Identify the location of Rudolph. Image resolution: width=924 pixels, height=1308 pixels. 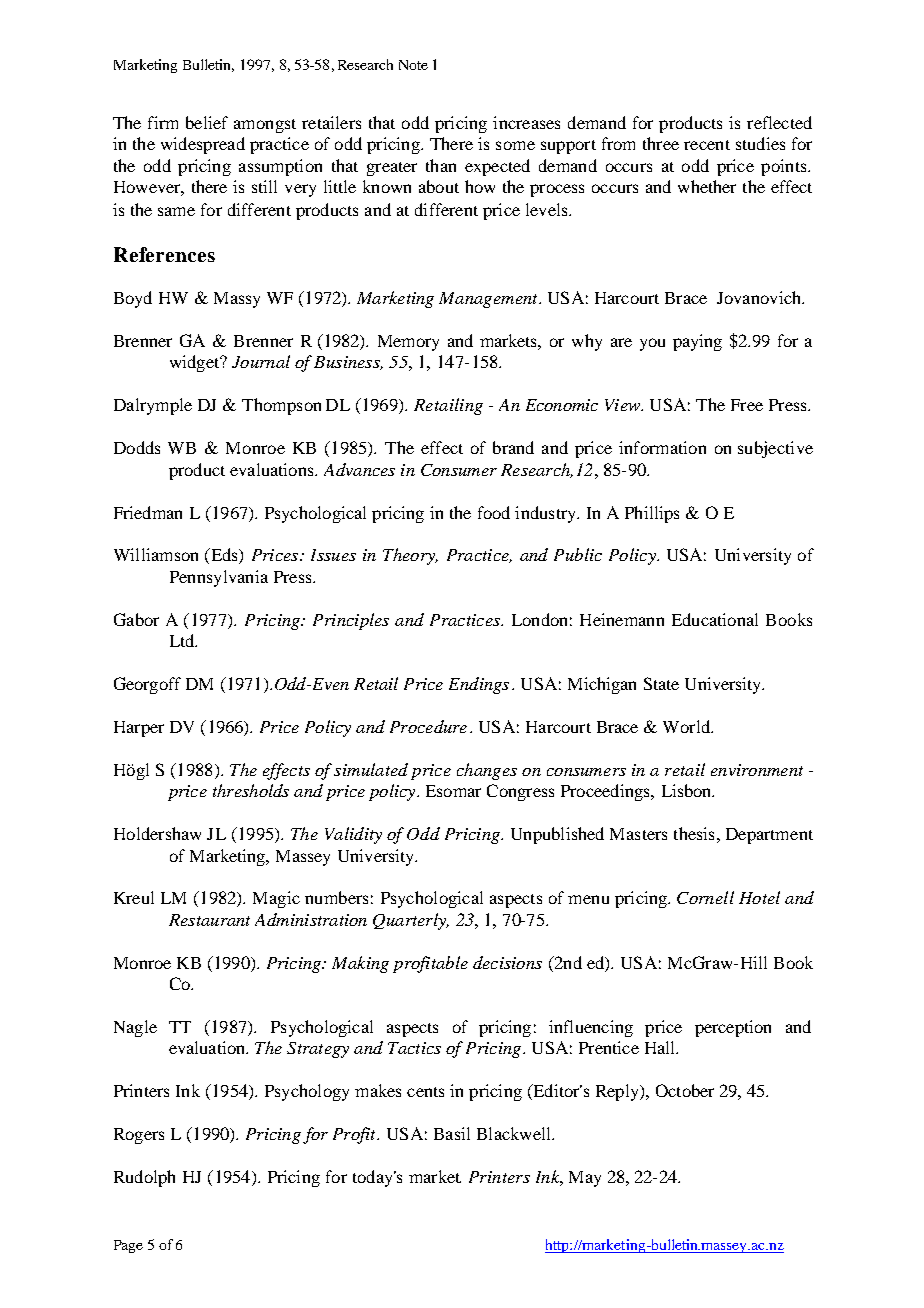
(144, 1178).
